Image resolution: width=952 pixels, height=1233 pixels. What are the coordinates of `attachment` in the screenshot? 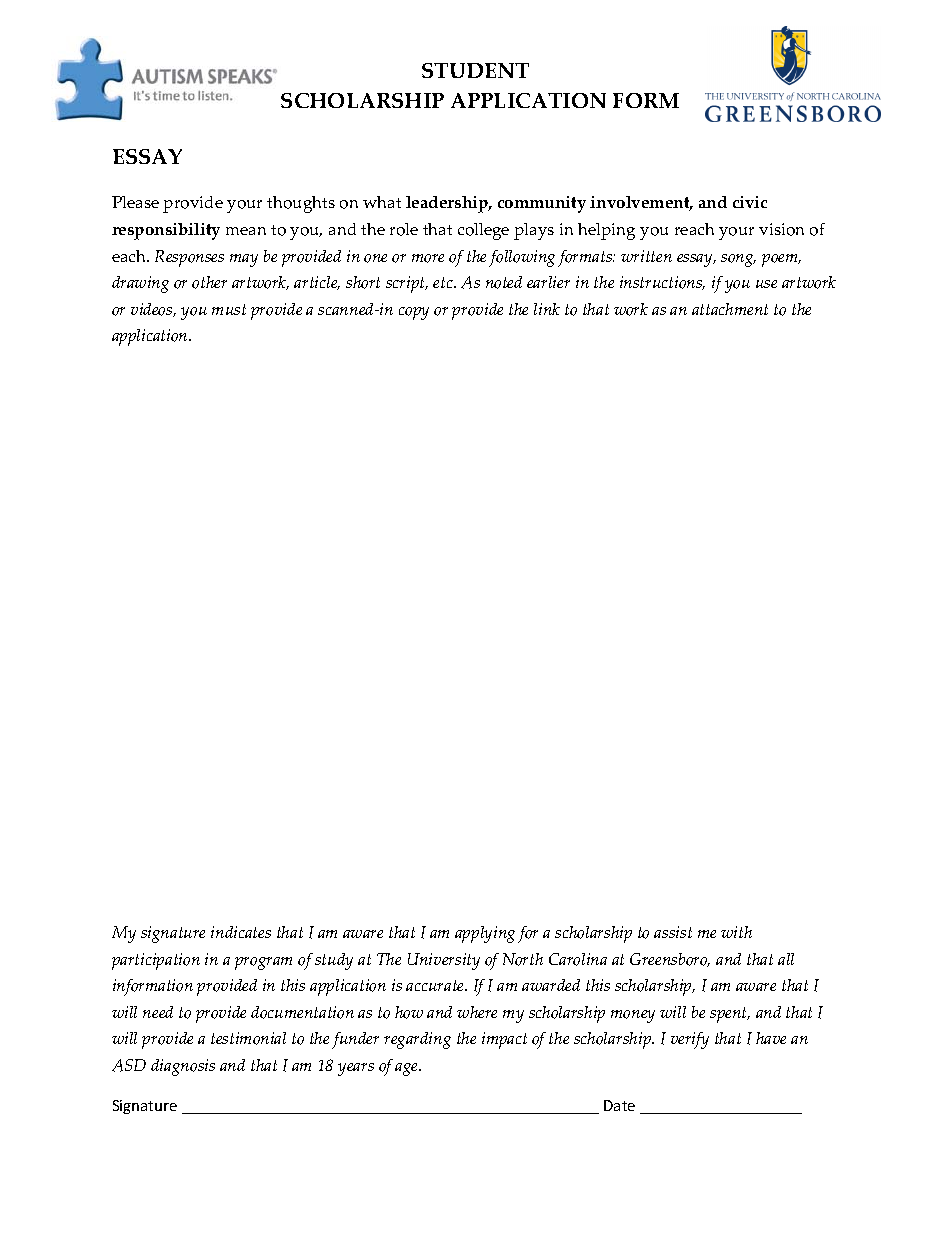 It's located at (730, 309).
